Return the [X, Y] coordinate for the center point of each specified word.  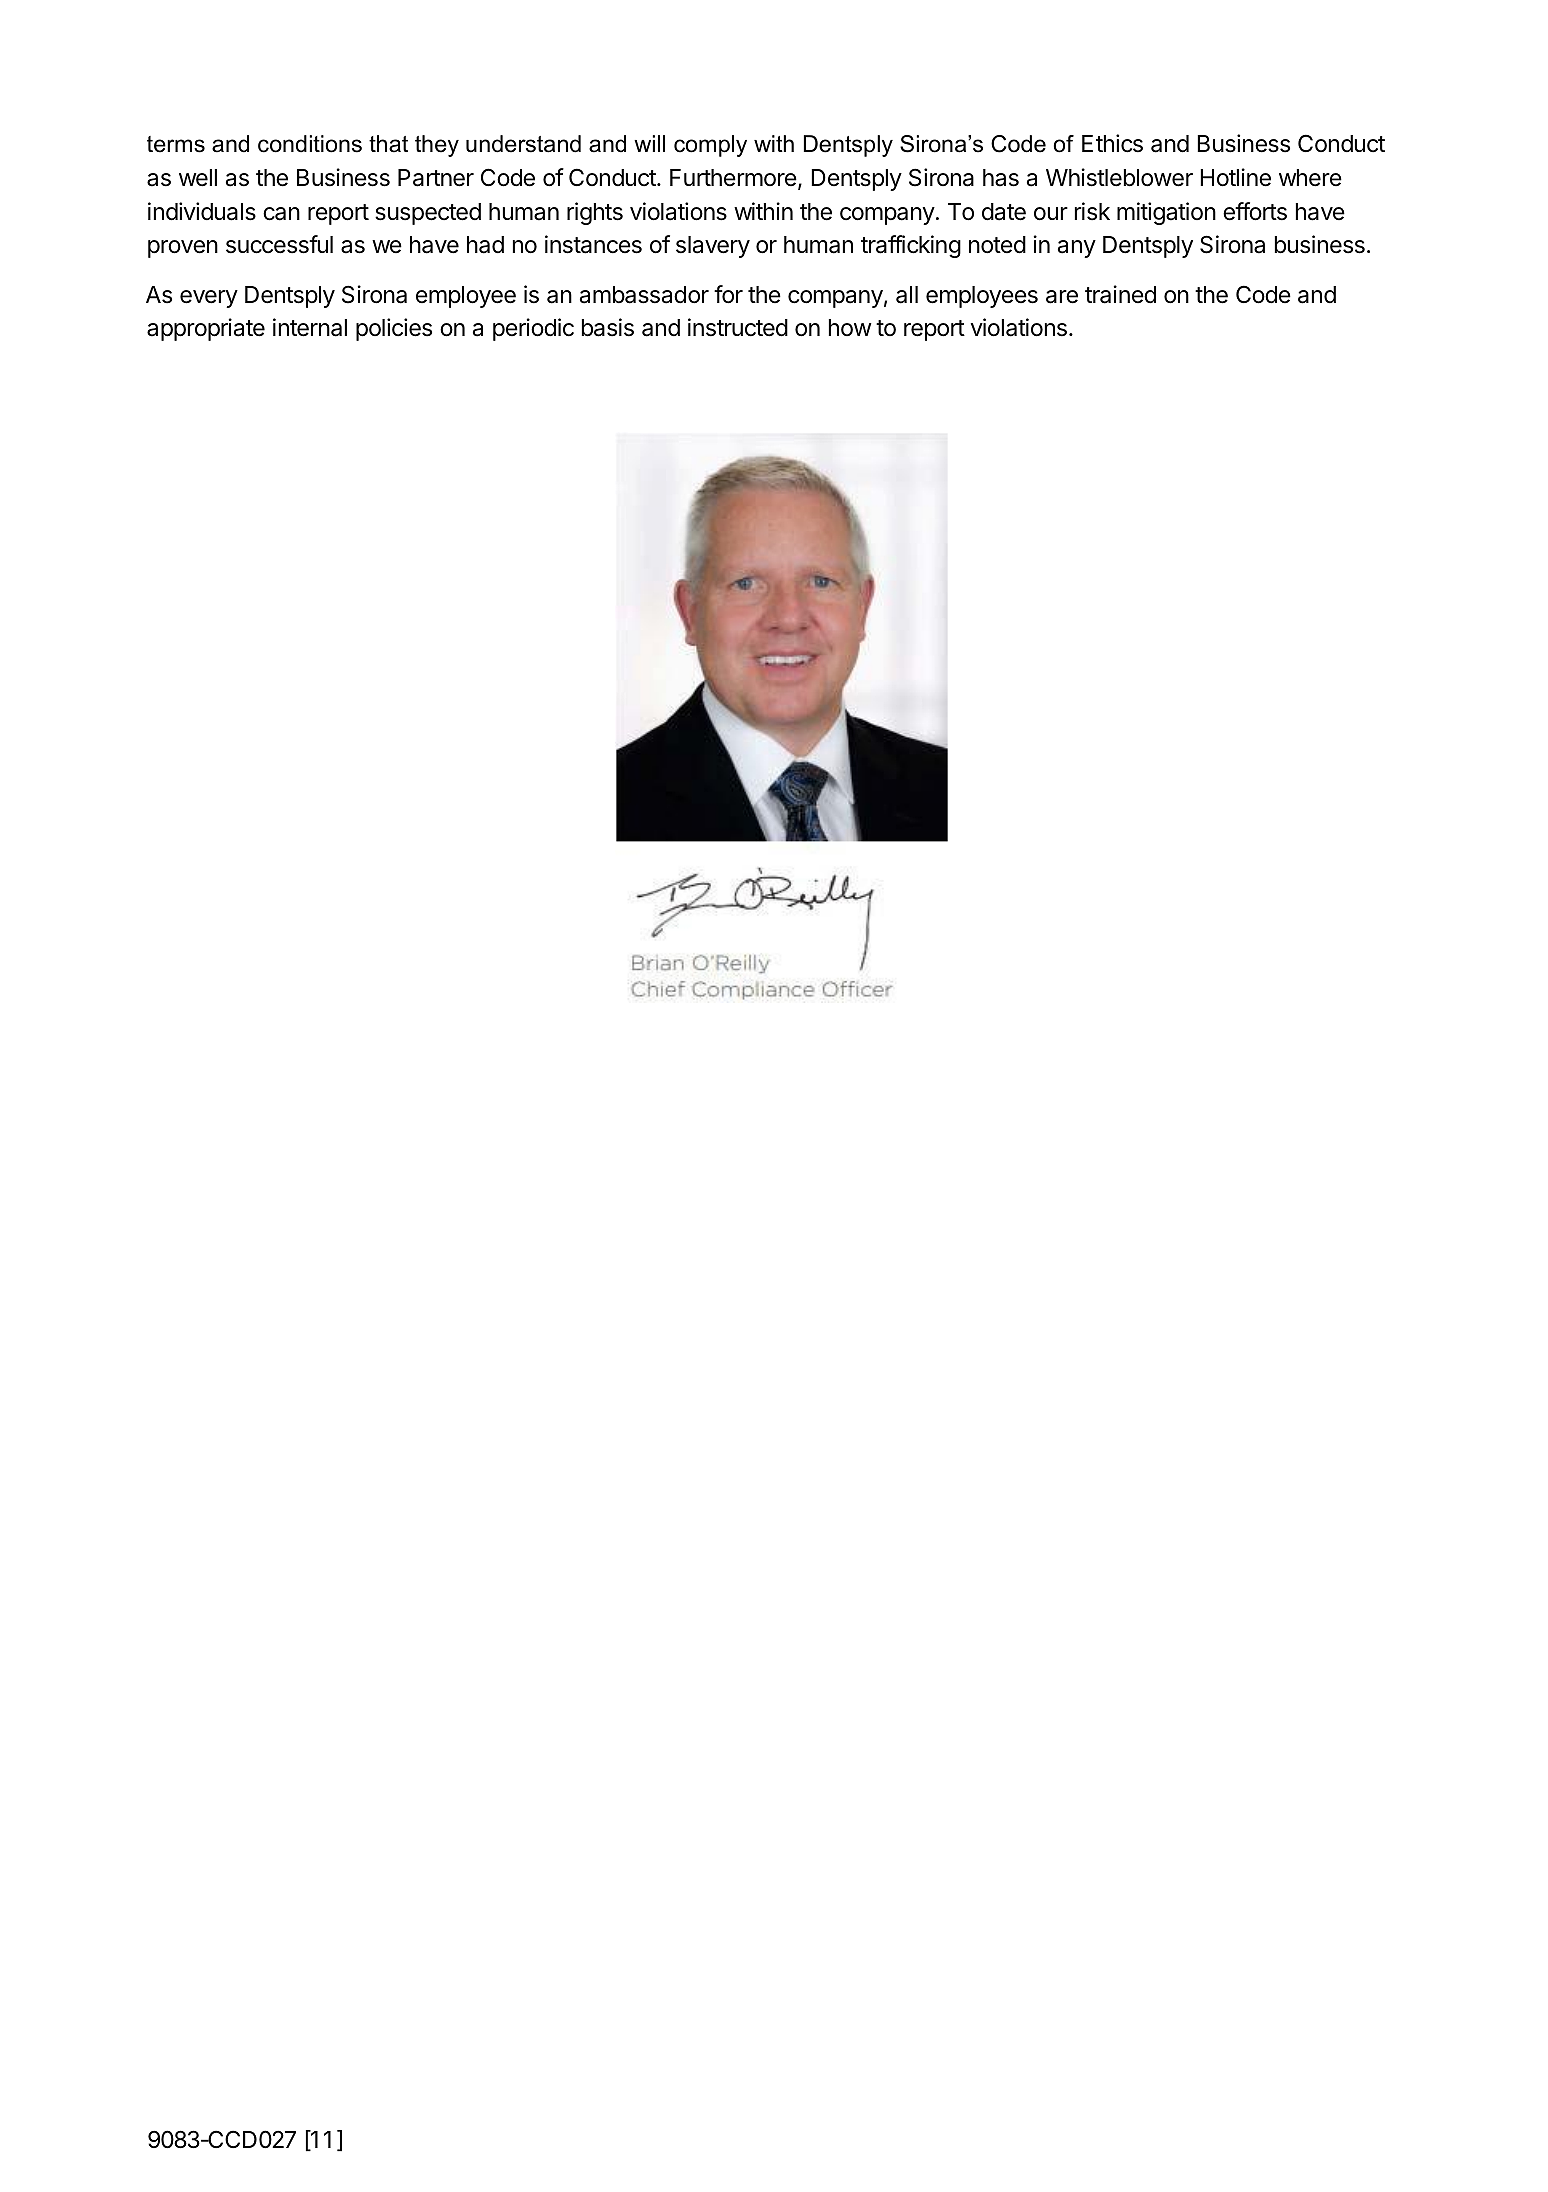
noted [997, 245]
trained [1120, 294]
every [209, 299]
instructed [738, 327]
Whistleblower [1119, 177]
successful [279, 244]
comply [710, 146]
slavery [713, 247]
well [198, 178]
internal [310, 327]
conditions [310, 144]
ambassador [644, 295]
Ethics [1112, 143]
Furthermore [733, 177]
